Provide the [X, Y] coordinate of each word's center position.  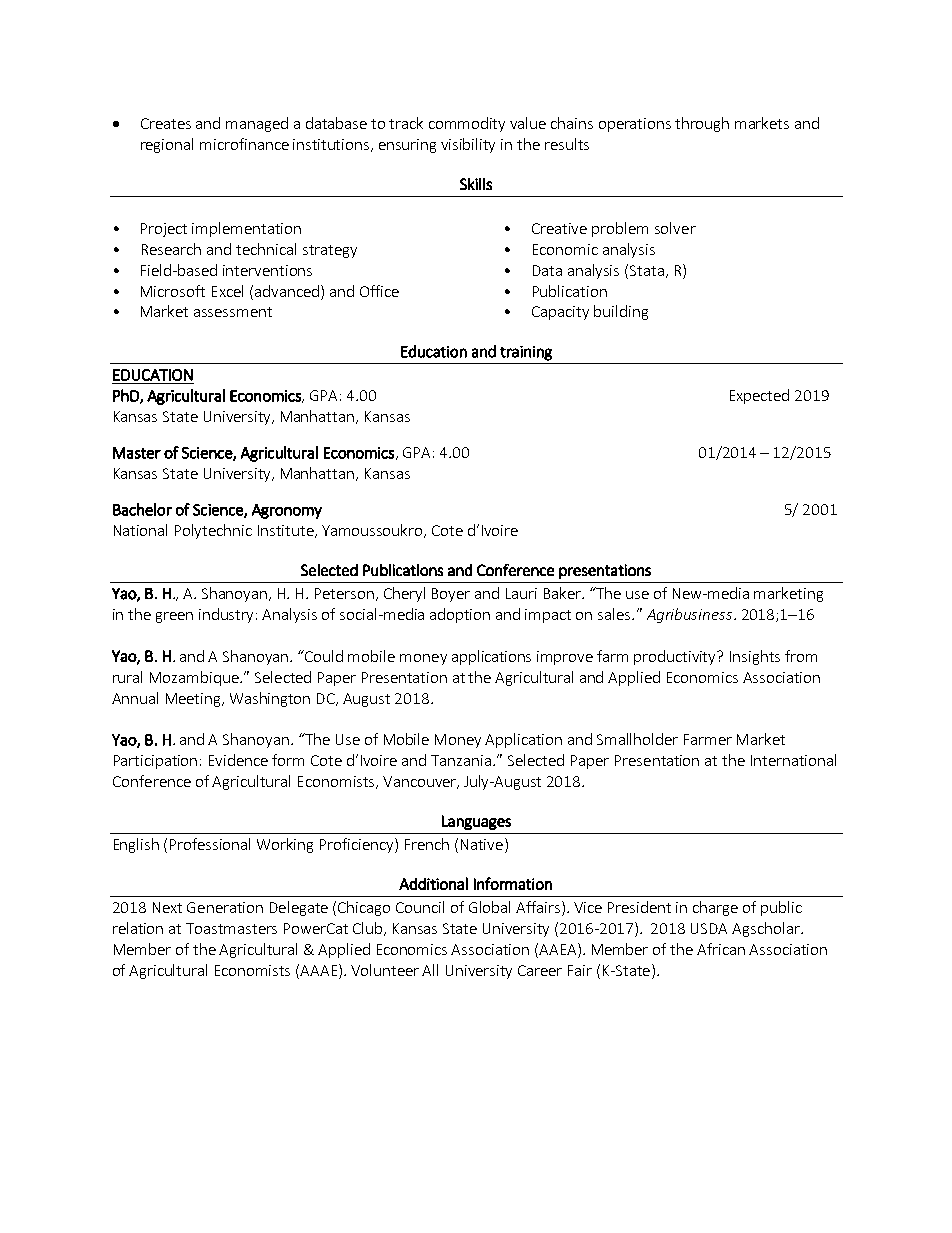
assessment [233, 312]
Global [489, 907]
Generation [225, 907]
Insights [755, 657]
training [526, 353]
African [721, 949]
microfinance [244, 144]
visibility [468, 145]
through [702, 124]
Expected [759, 396]
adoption [460, 615]
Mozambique [195, 678]
